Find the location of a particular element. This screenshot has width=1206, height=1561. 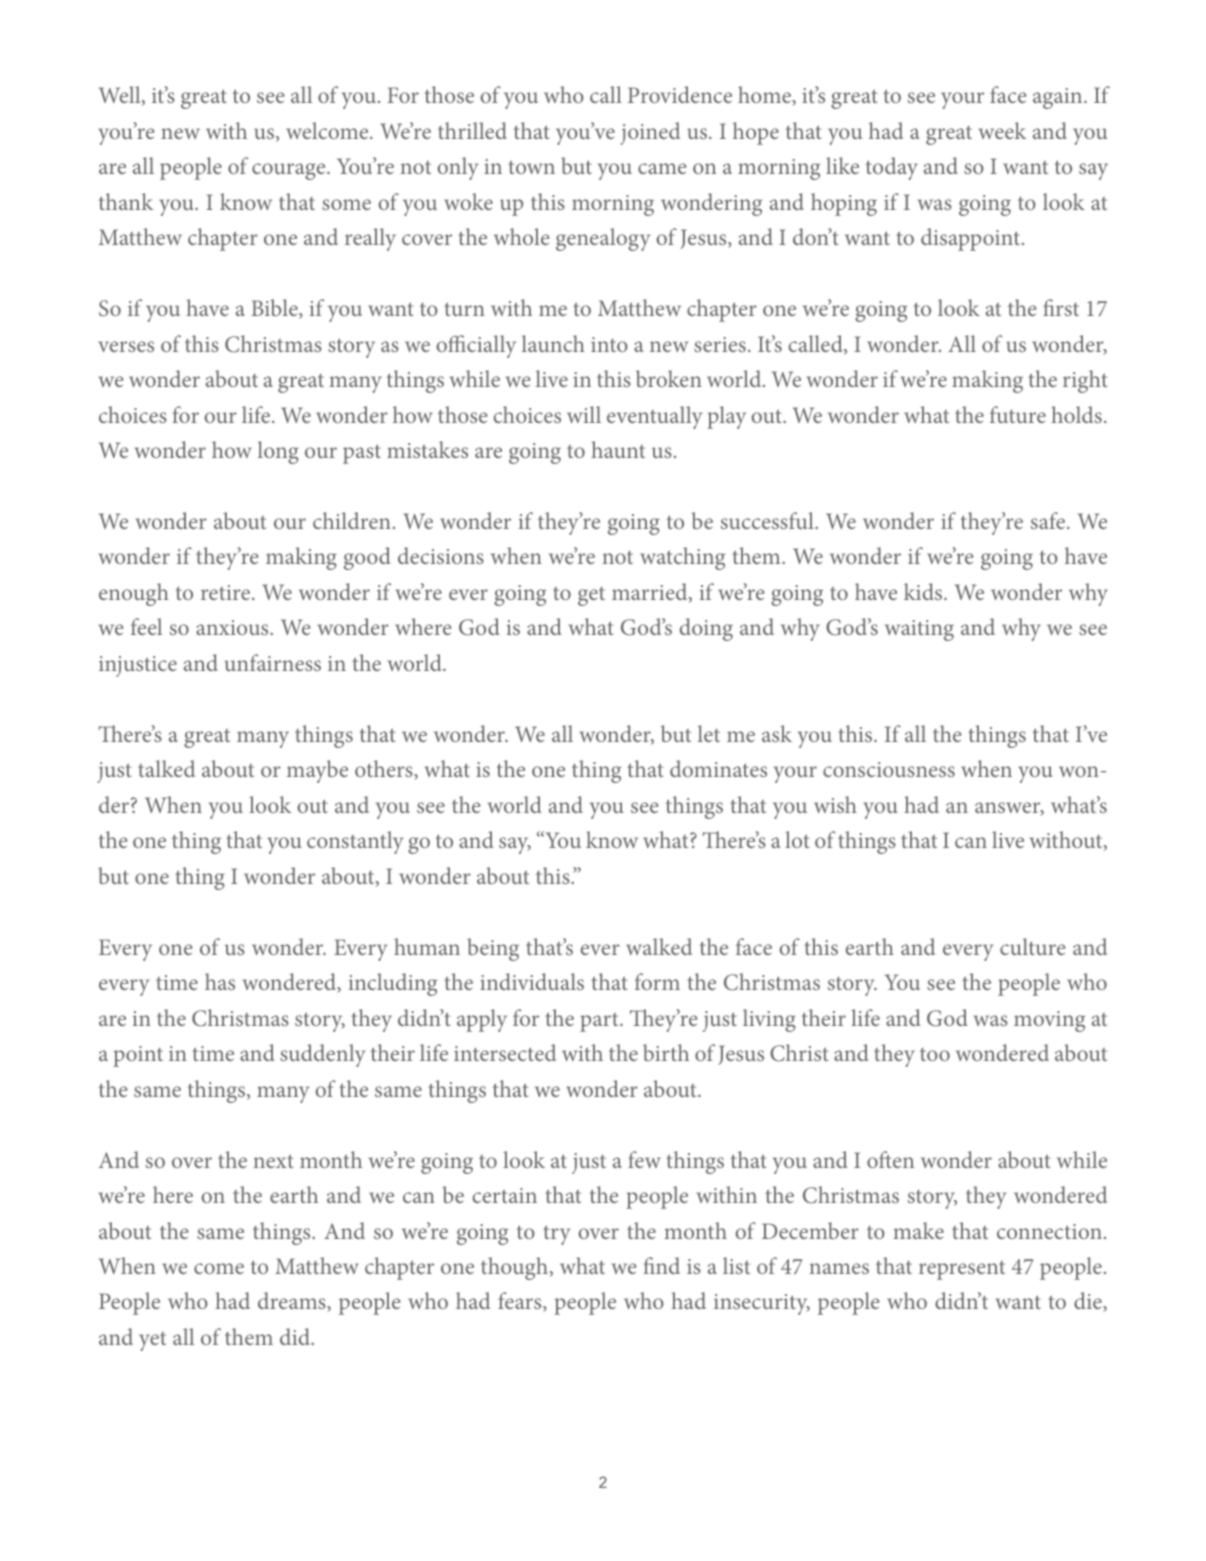

joined is located at coordinates (650, 133).
